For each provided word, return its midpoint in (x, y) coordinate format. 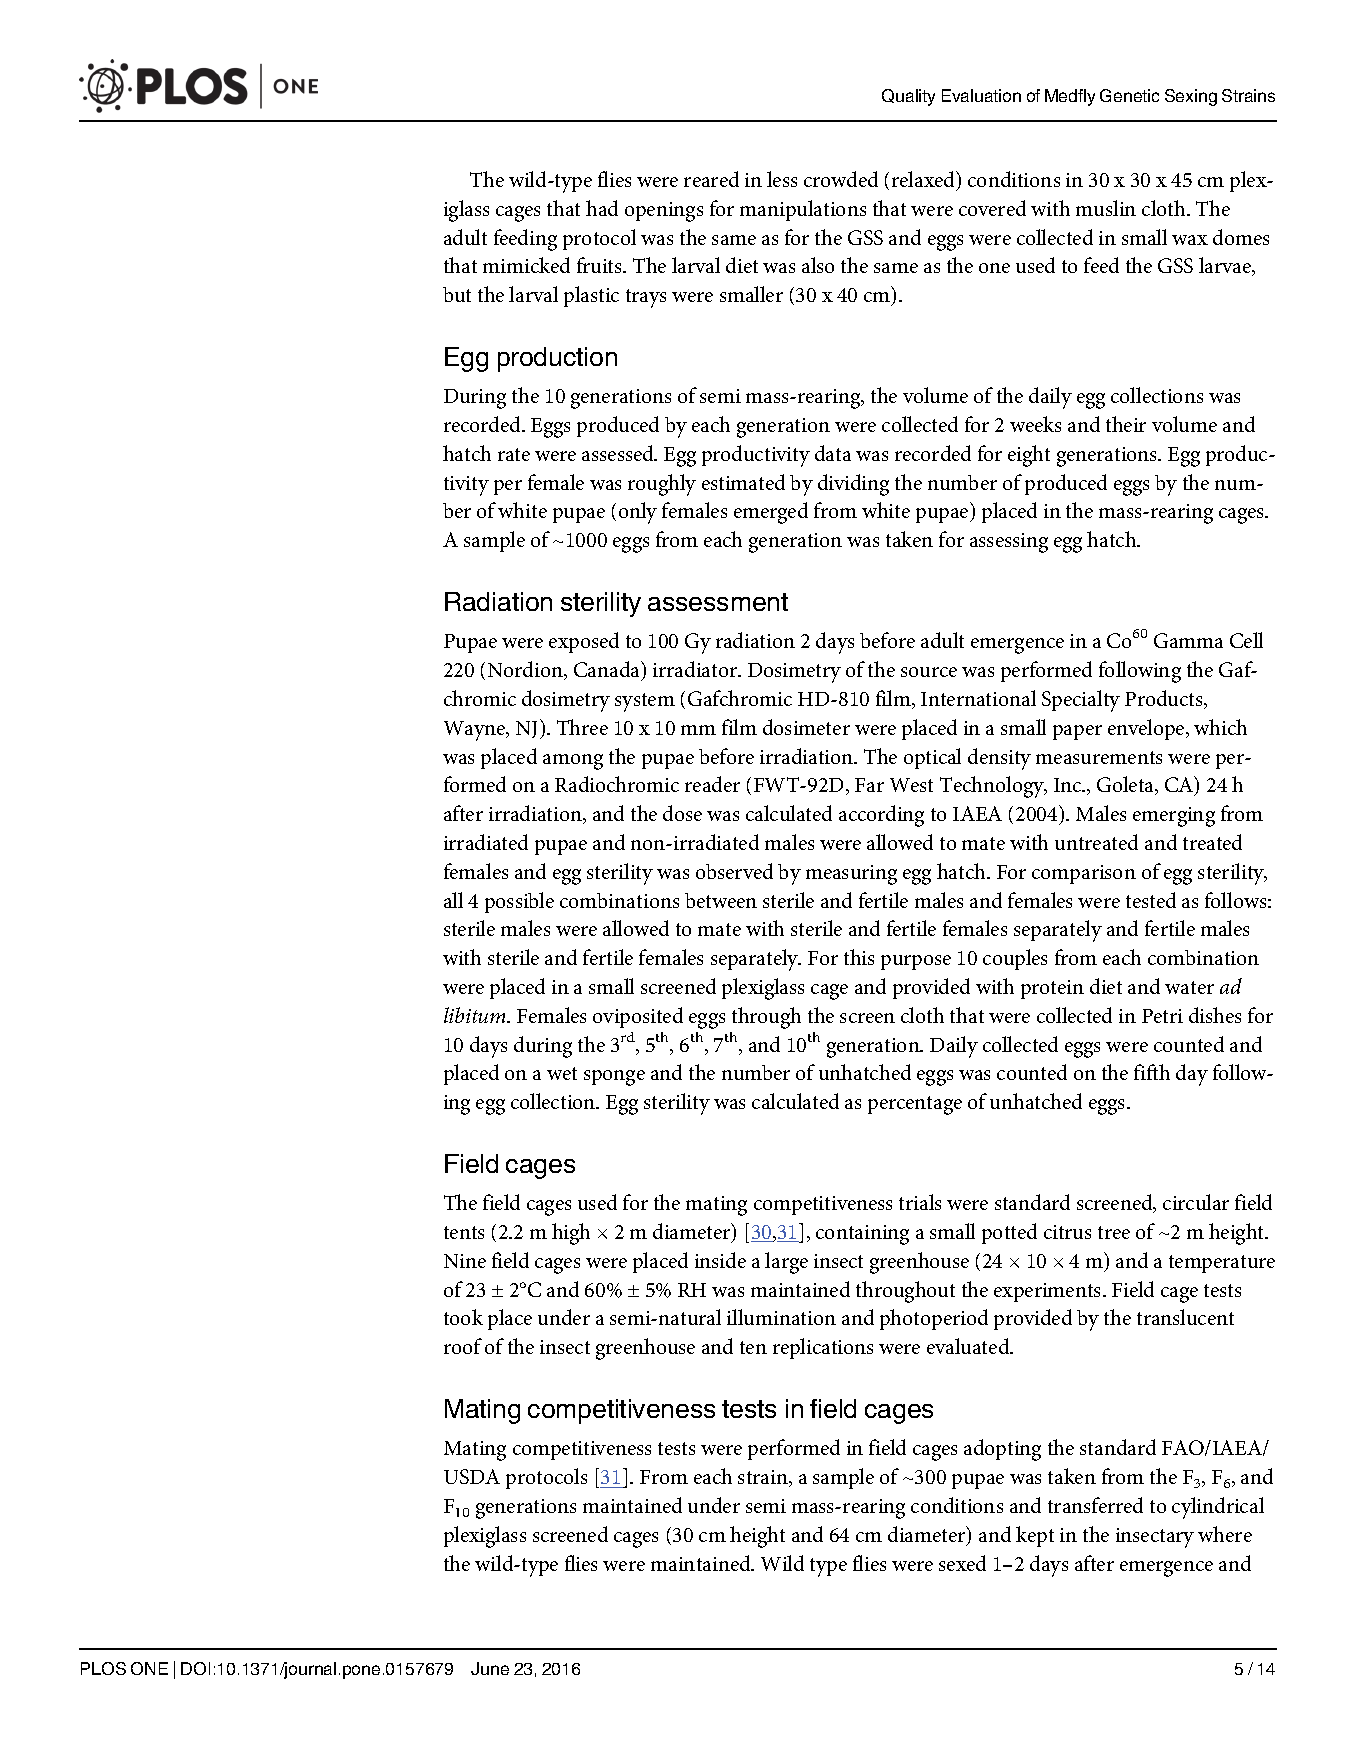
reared (711, 179)
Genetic (1129, 95)
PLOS (103, 1668)
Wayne (476, 731)
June (490, 1668)
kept (1035, 1536)
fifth (1152, 1072)
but (457, 294)
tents (464, 1232)
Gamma (1188, 640)
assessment (718, 602)
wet (562, 1073)
